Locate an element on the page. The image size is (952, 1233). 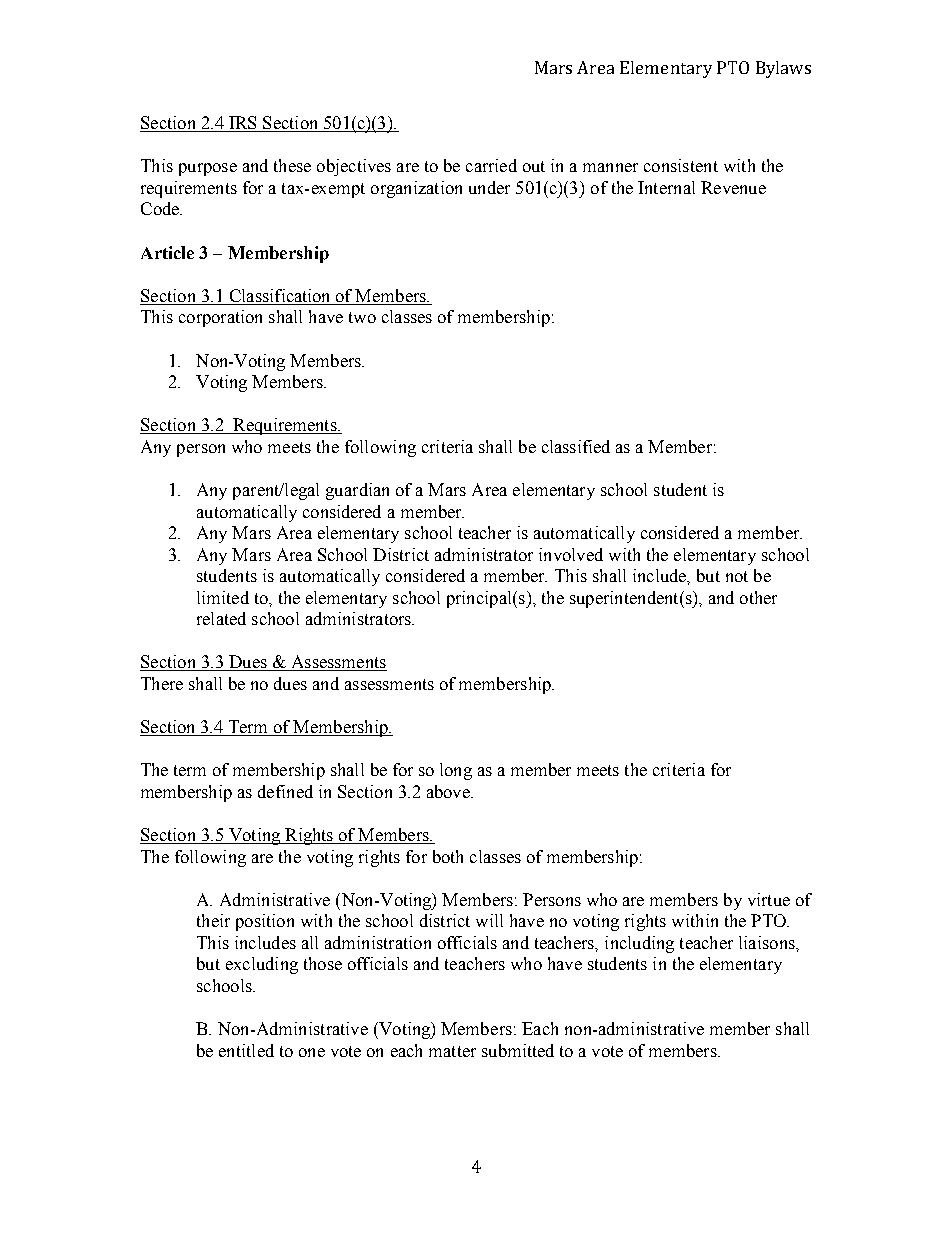
IRS is located at coordinates (243, 124).
